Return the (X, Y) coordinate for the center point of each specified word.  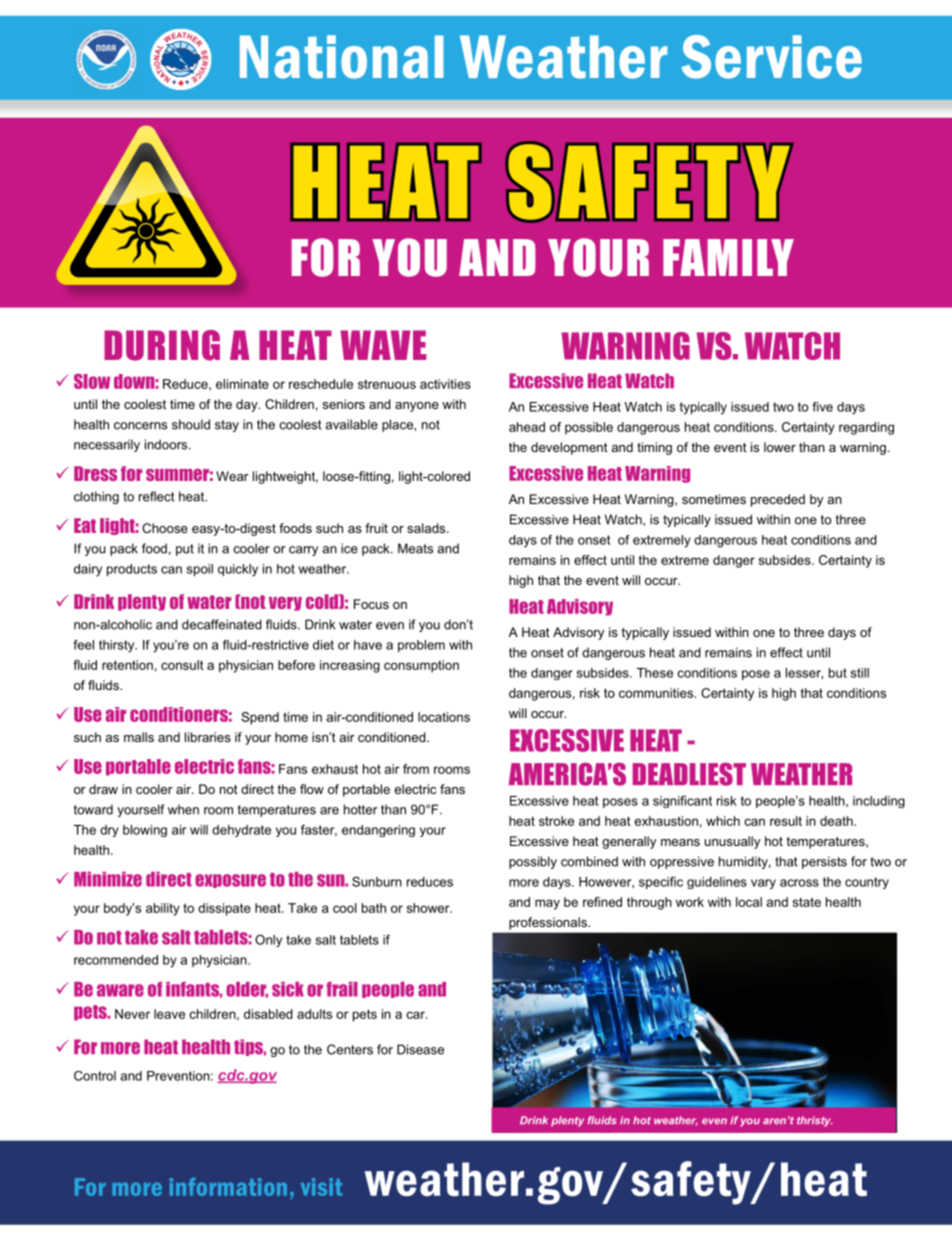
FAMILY (728, 257)
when (183, 809)
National (342, 57)
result (786, 821)
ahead (527, 427)
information (228, 1187)
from (416, 769)
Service (771, 57)
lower (780, 447)
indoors (167, 444)
